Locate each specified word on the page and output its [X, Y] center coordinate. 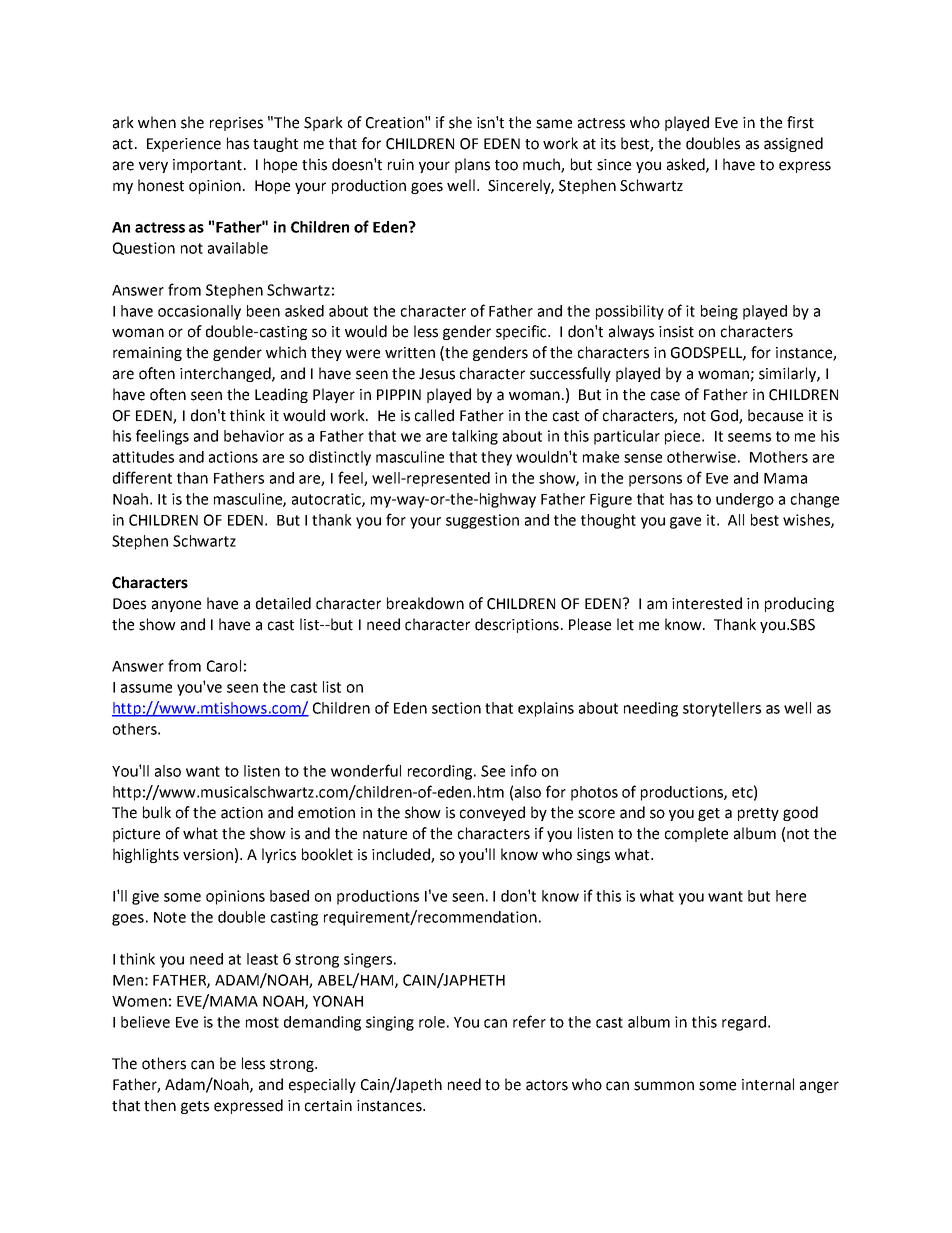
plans [472, 165]
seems [749, 437]
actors [547, 1085]
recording [441, 772]
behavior [254, 436]
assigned [793, 144]
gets [195, 1107]
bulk [157, 812]
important [209, 166]
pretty [758, 814]
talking [475, 437]
